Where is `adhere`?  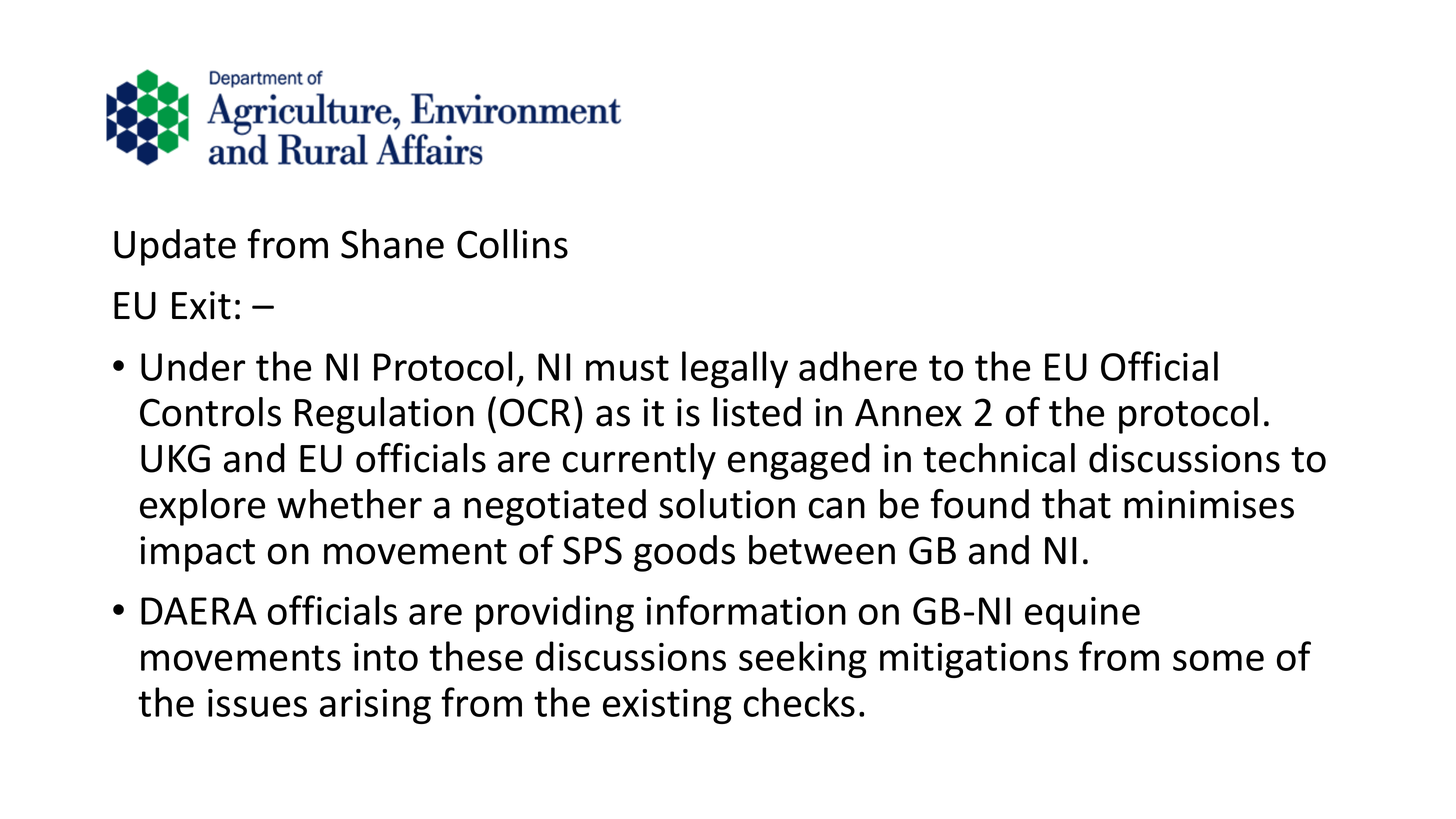
adhere is located at coordinates (858, 366).
